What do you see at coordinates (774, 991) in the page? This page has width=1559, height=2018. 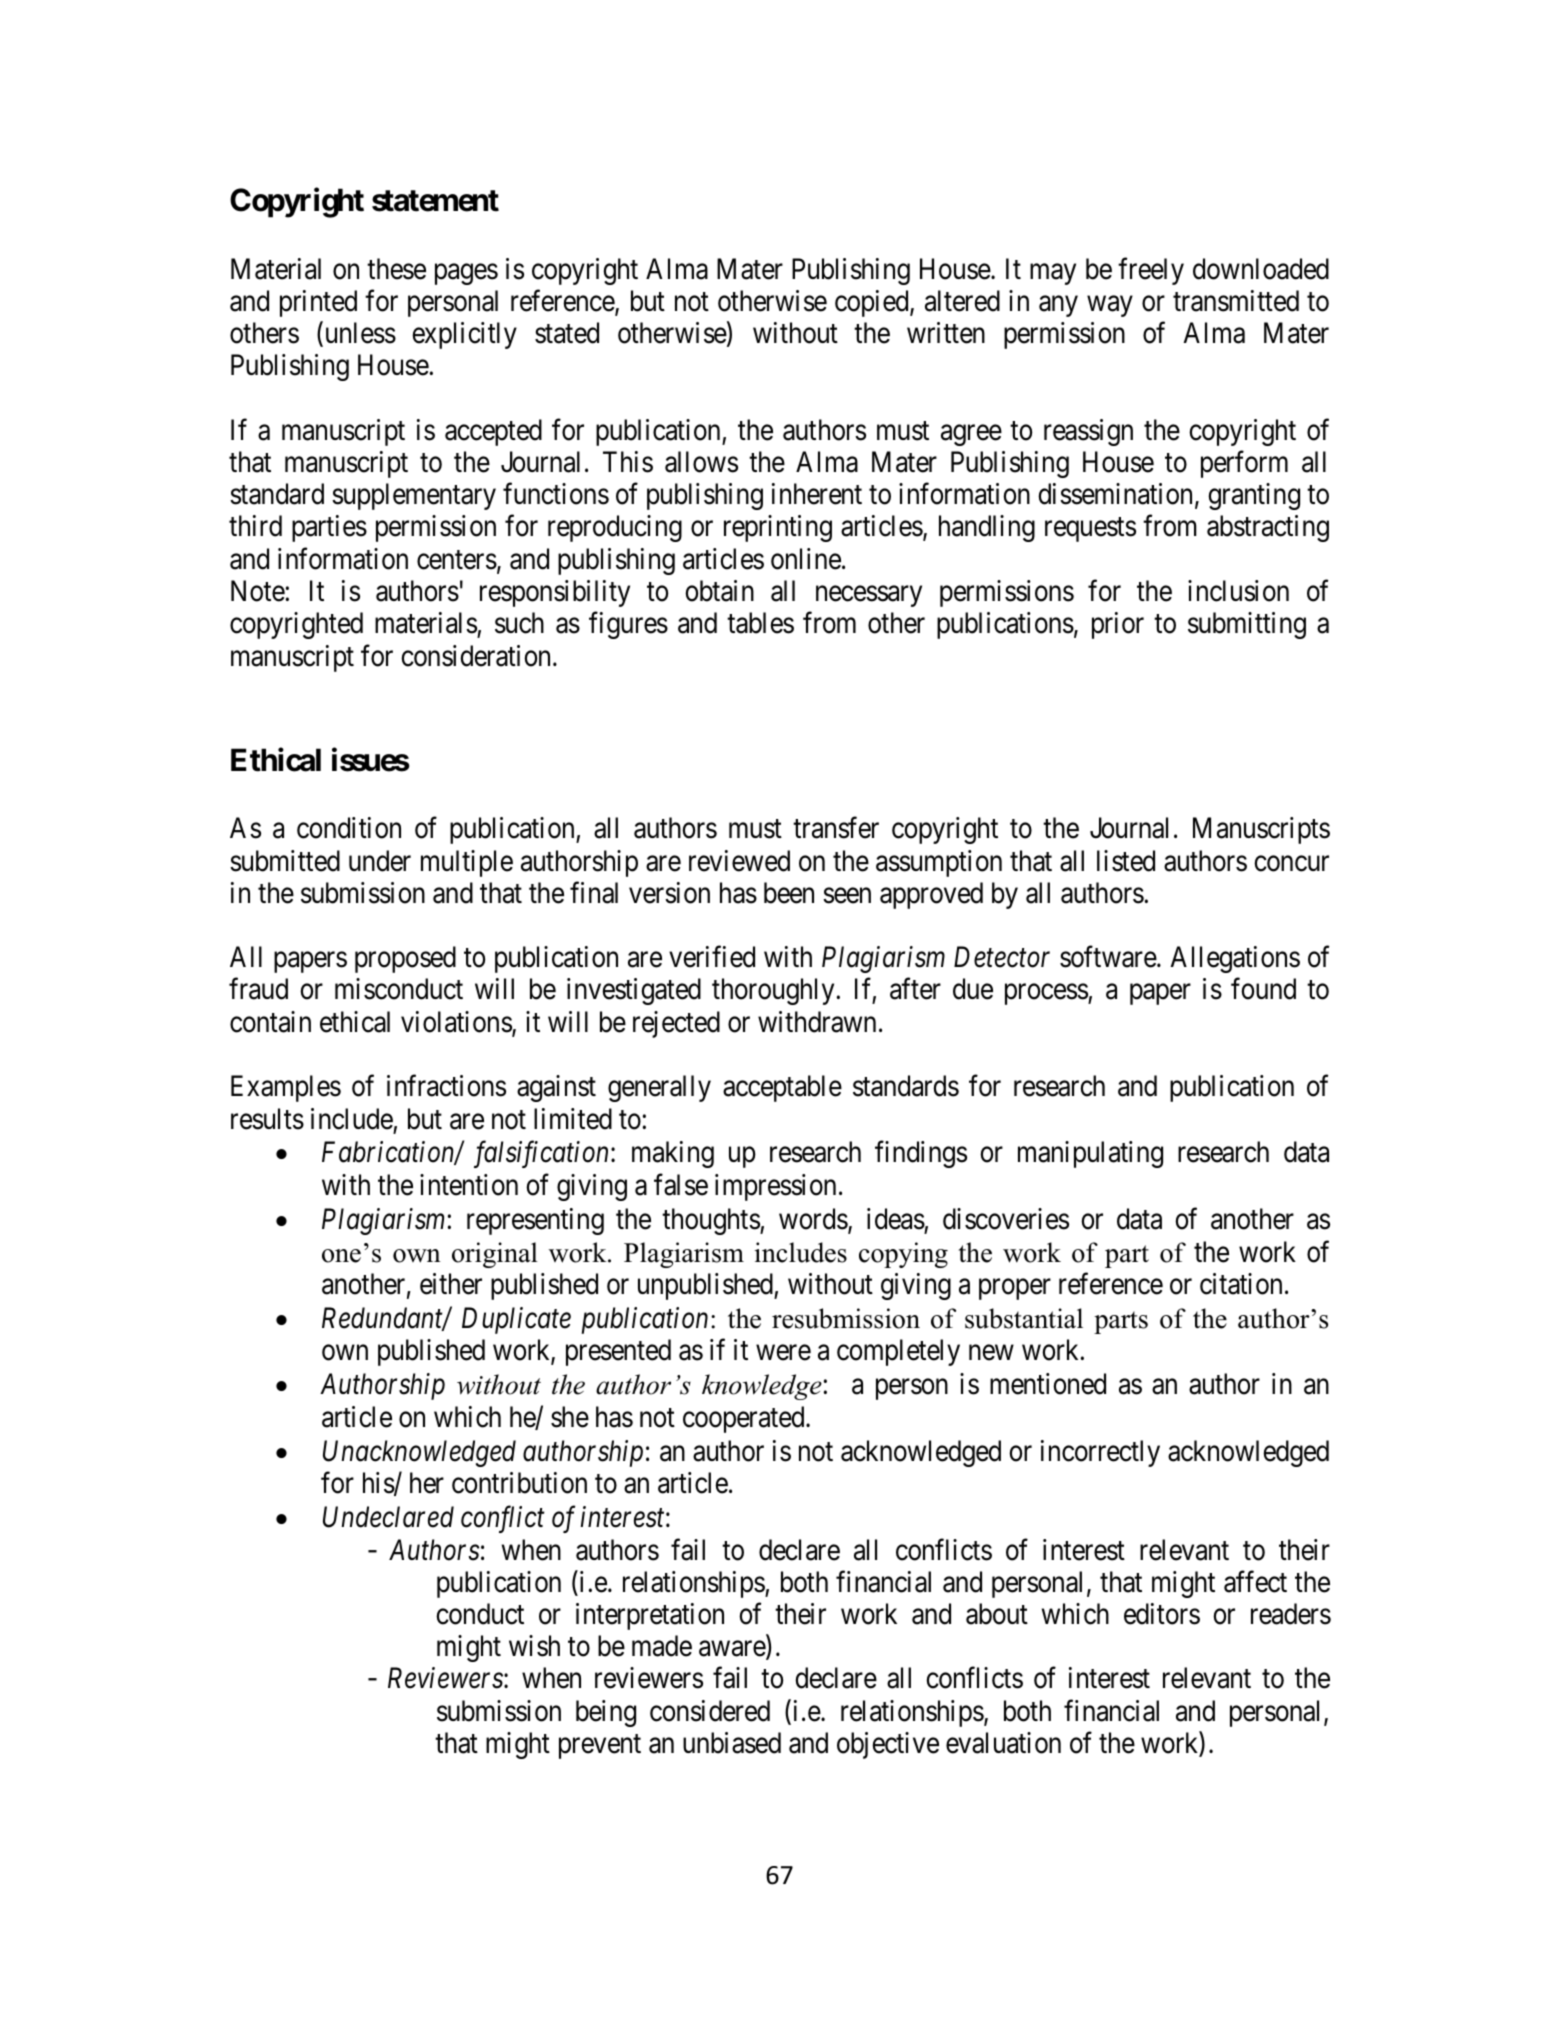 I see `thoroughly` at bounding box center [774, 991].
